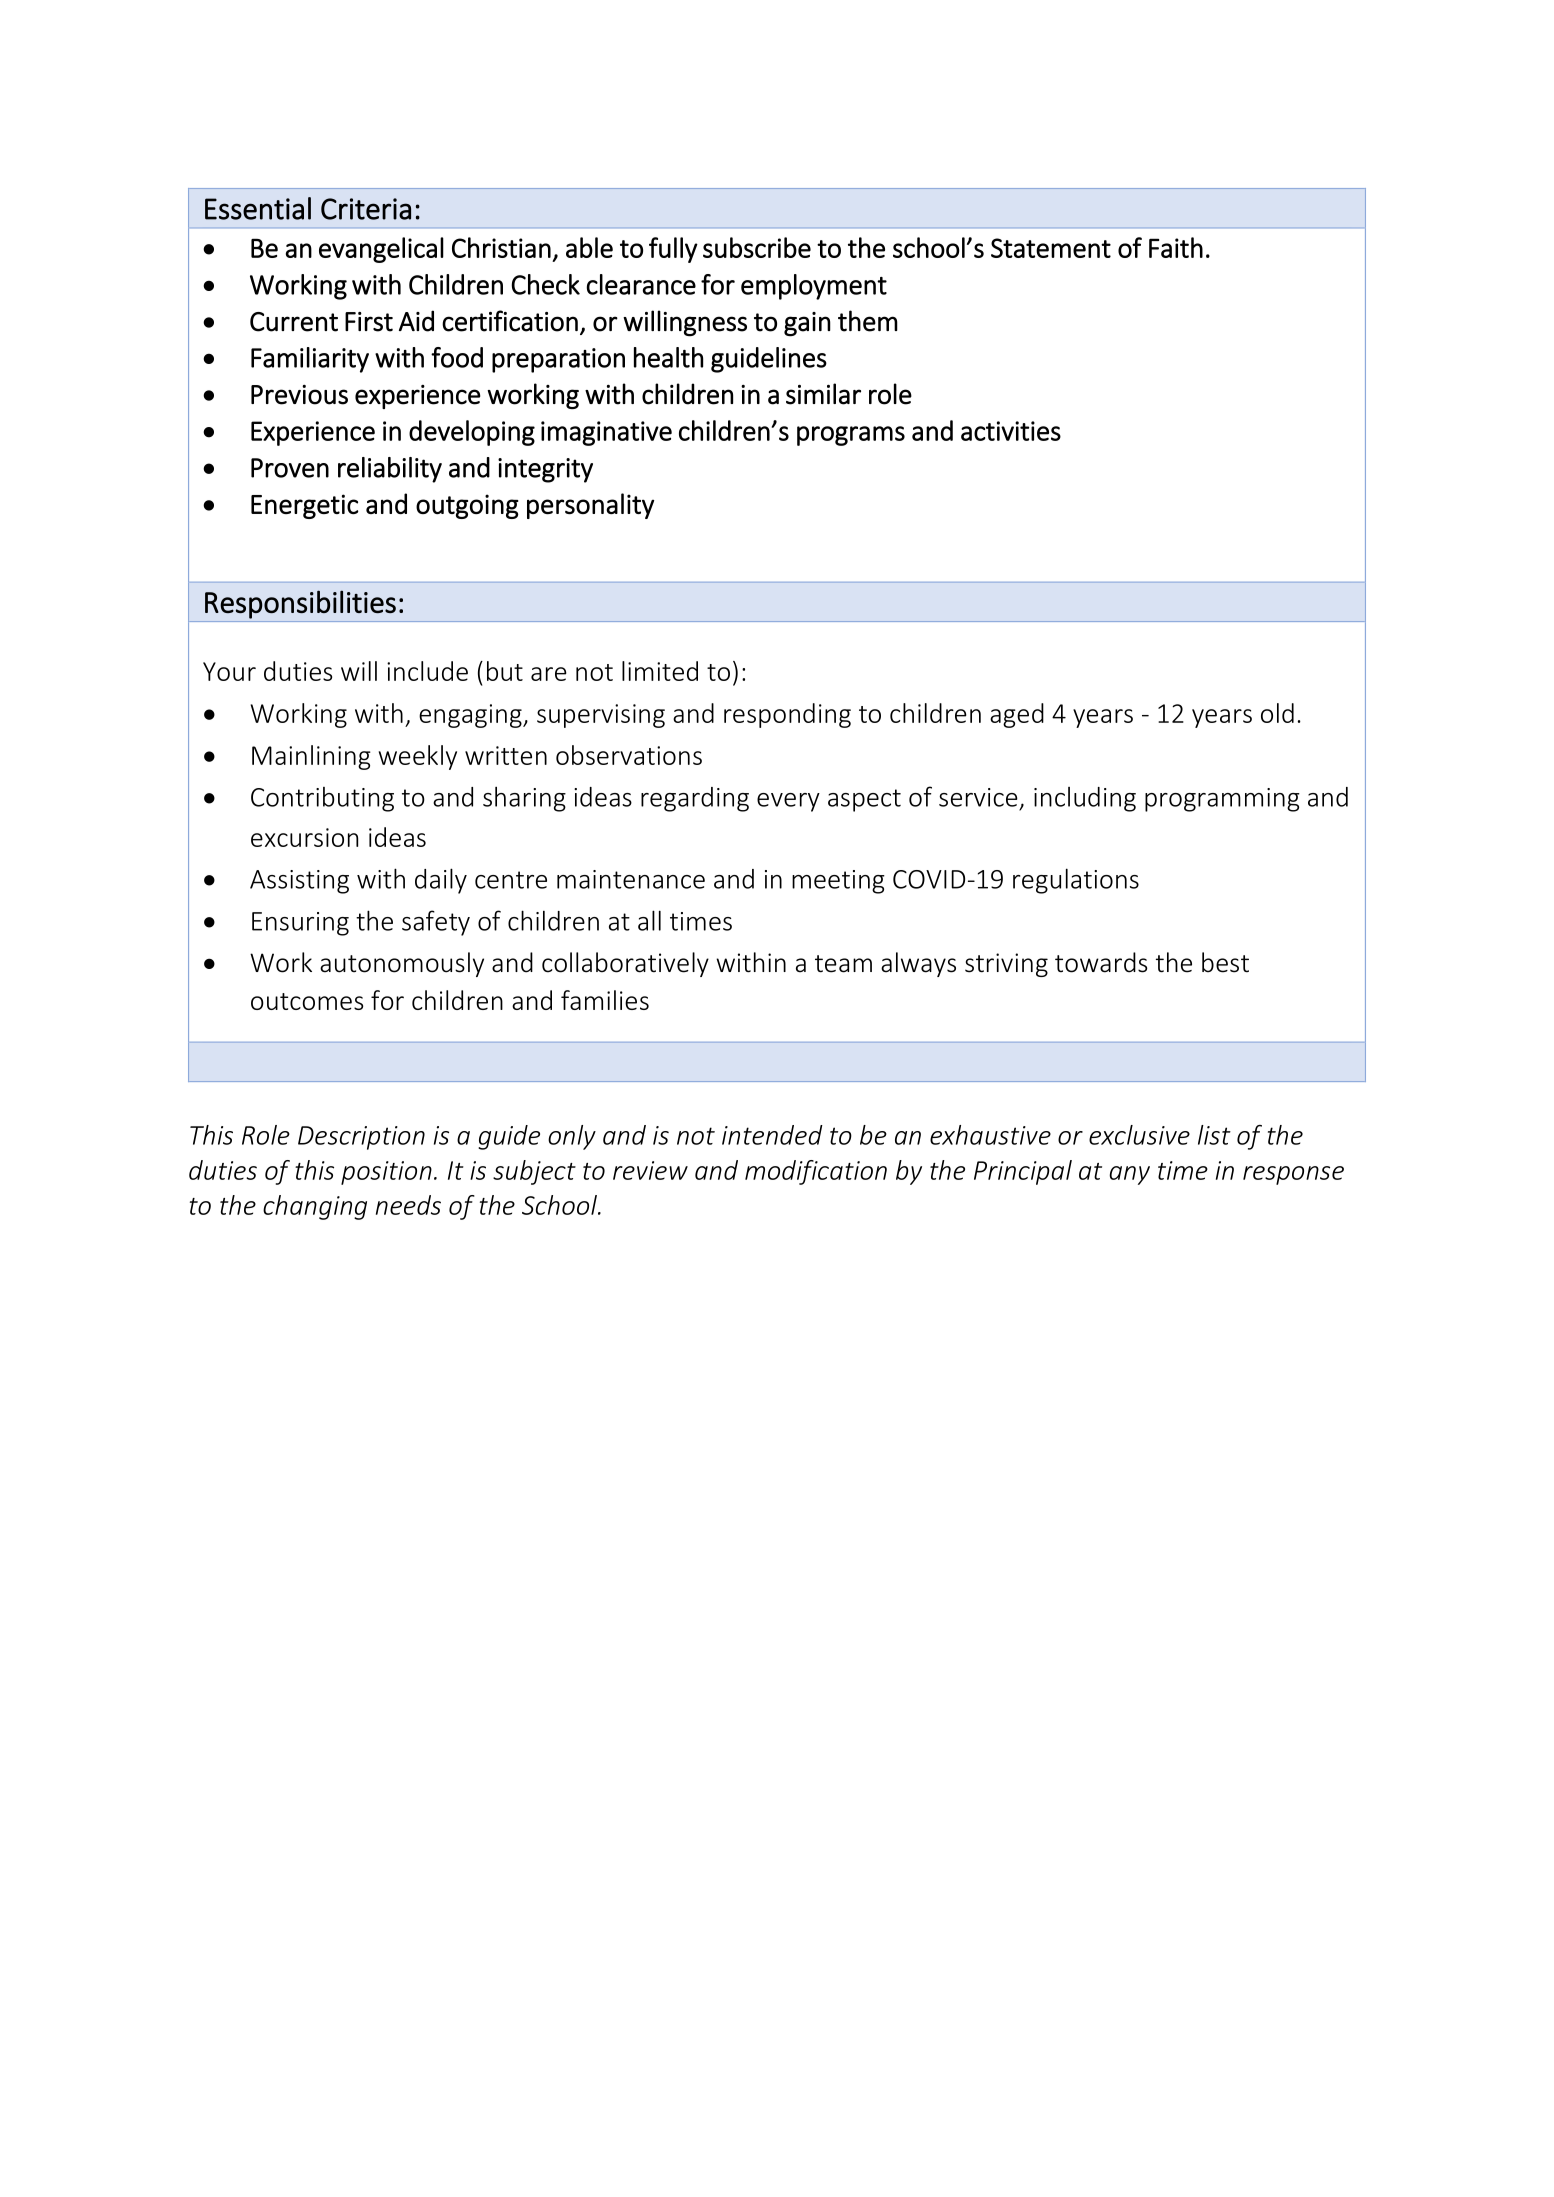 The image size is (1554, 2197). I want to click on best, so click(1225, 962).
